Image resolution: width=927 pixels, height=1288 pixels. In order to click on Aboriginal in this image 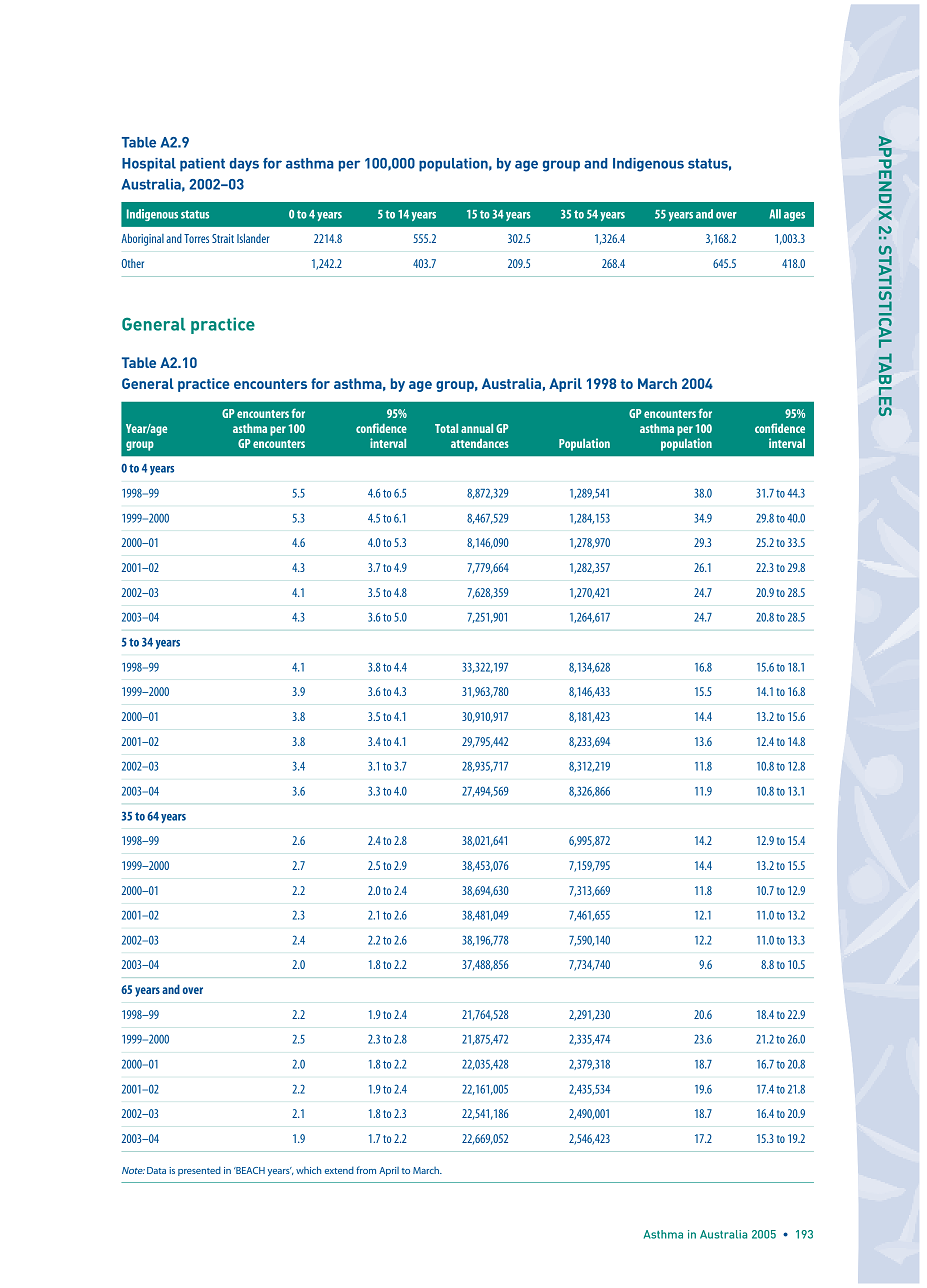, I will do `click(143, 240)`.
